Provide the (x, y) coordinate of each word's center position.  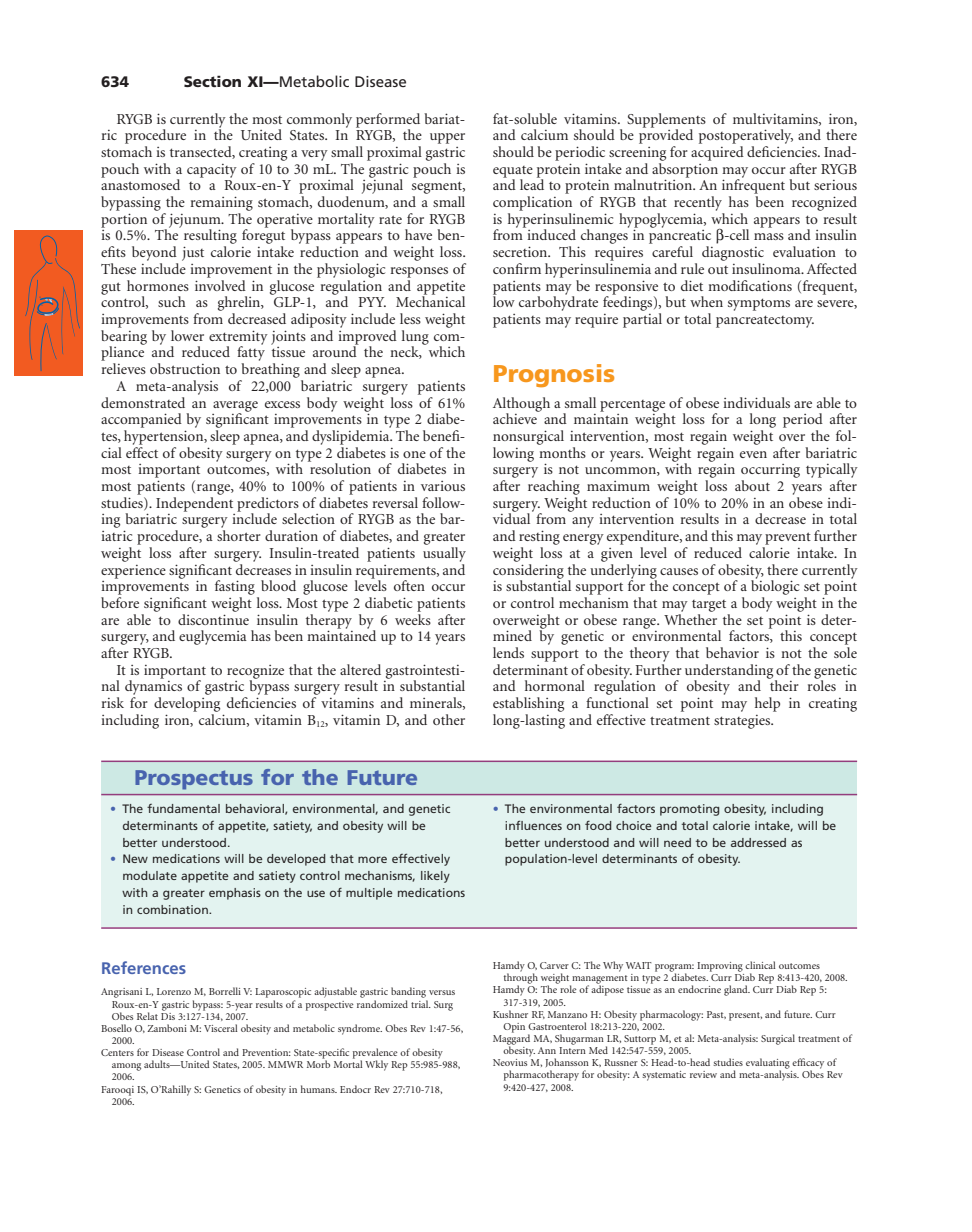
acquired (717, 153)
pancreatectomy (765, 321)
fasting (235, 587)
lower (187, 335)
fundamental (183, 808)
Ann (547, 1050)
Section (212, 81)
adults (158, 1064)
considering (528, 571)
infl (514, 825)
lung (415, 338)
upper (447, 138)
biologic (775, 586)
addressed (758, 842)
